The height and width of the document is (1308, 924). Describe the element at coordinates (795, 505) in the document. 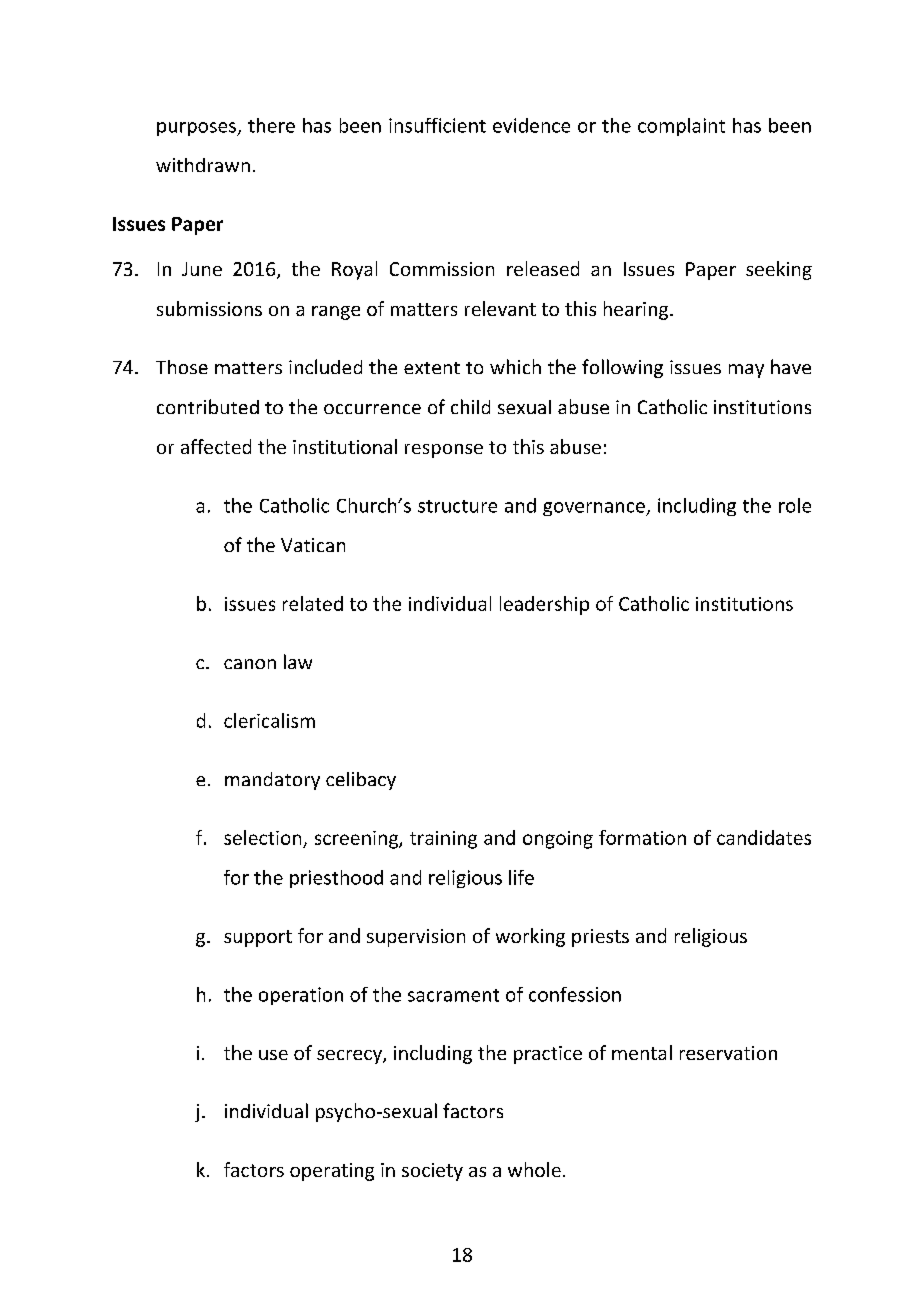

I see `role` at that location.
